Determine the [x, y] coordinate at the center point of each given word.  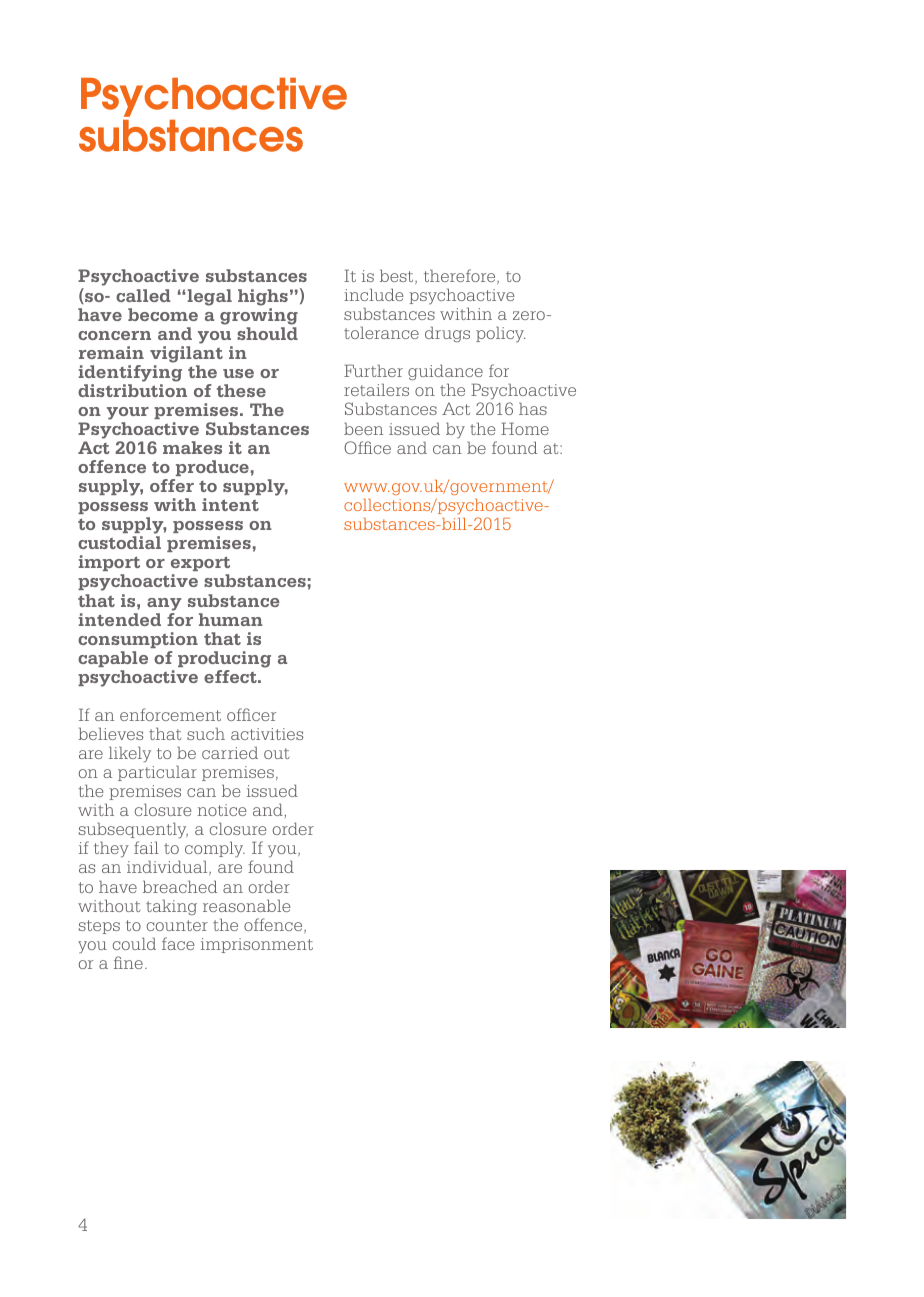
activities [267, 734]
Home [525, 428]
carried [230, 752]
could [134, 943]
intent [230, 504]
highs [263, 297]
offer [172, 485]
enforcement [170, 714]
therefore [461, 276]
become [163, 314]
